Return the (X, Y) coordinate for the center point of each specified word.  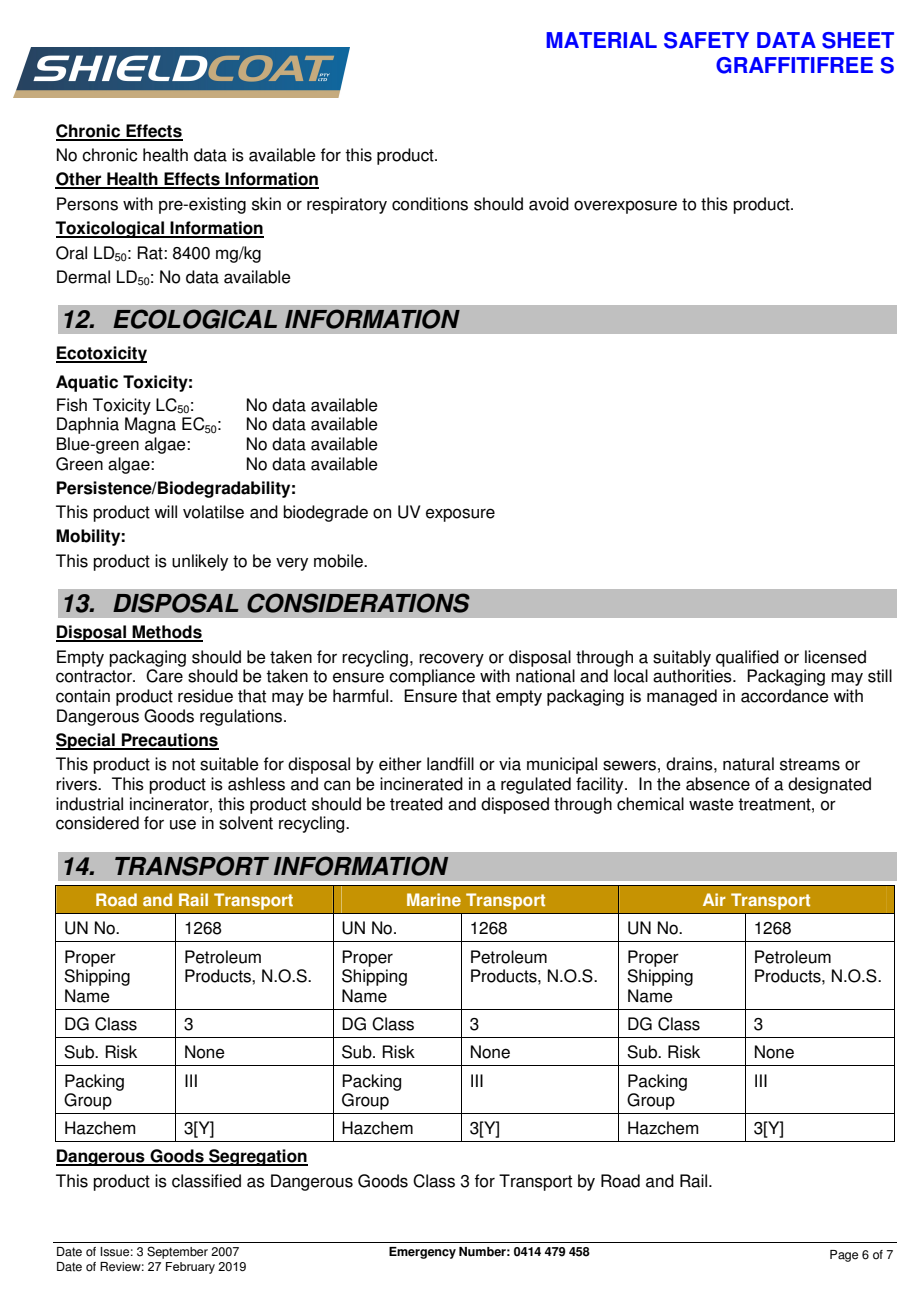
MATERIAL (601, 40)
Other (79, 180)
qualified (747, 658)
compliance (432, 677)
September (177, 1252)
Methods (167, 633)
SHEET (858, 40)
